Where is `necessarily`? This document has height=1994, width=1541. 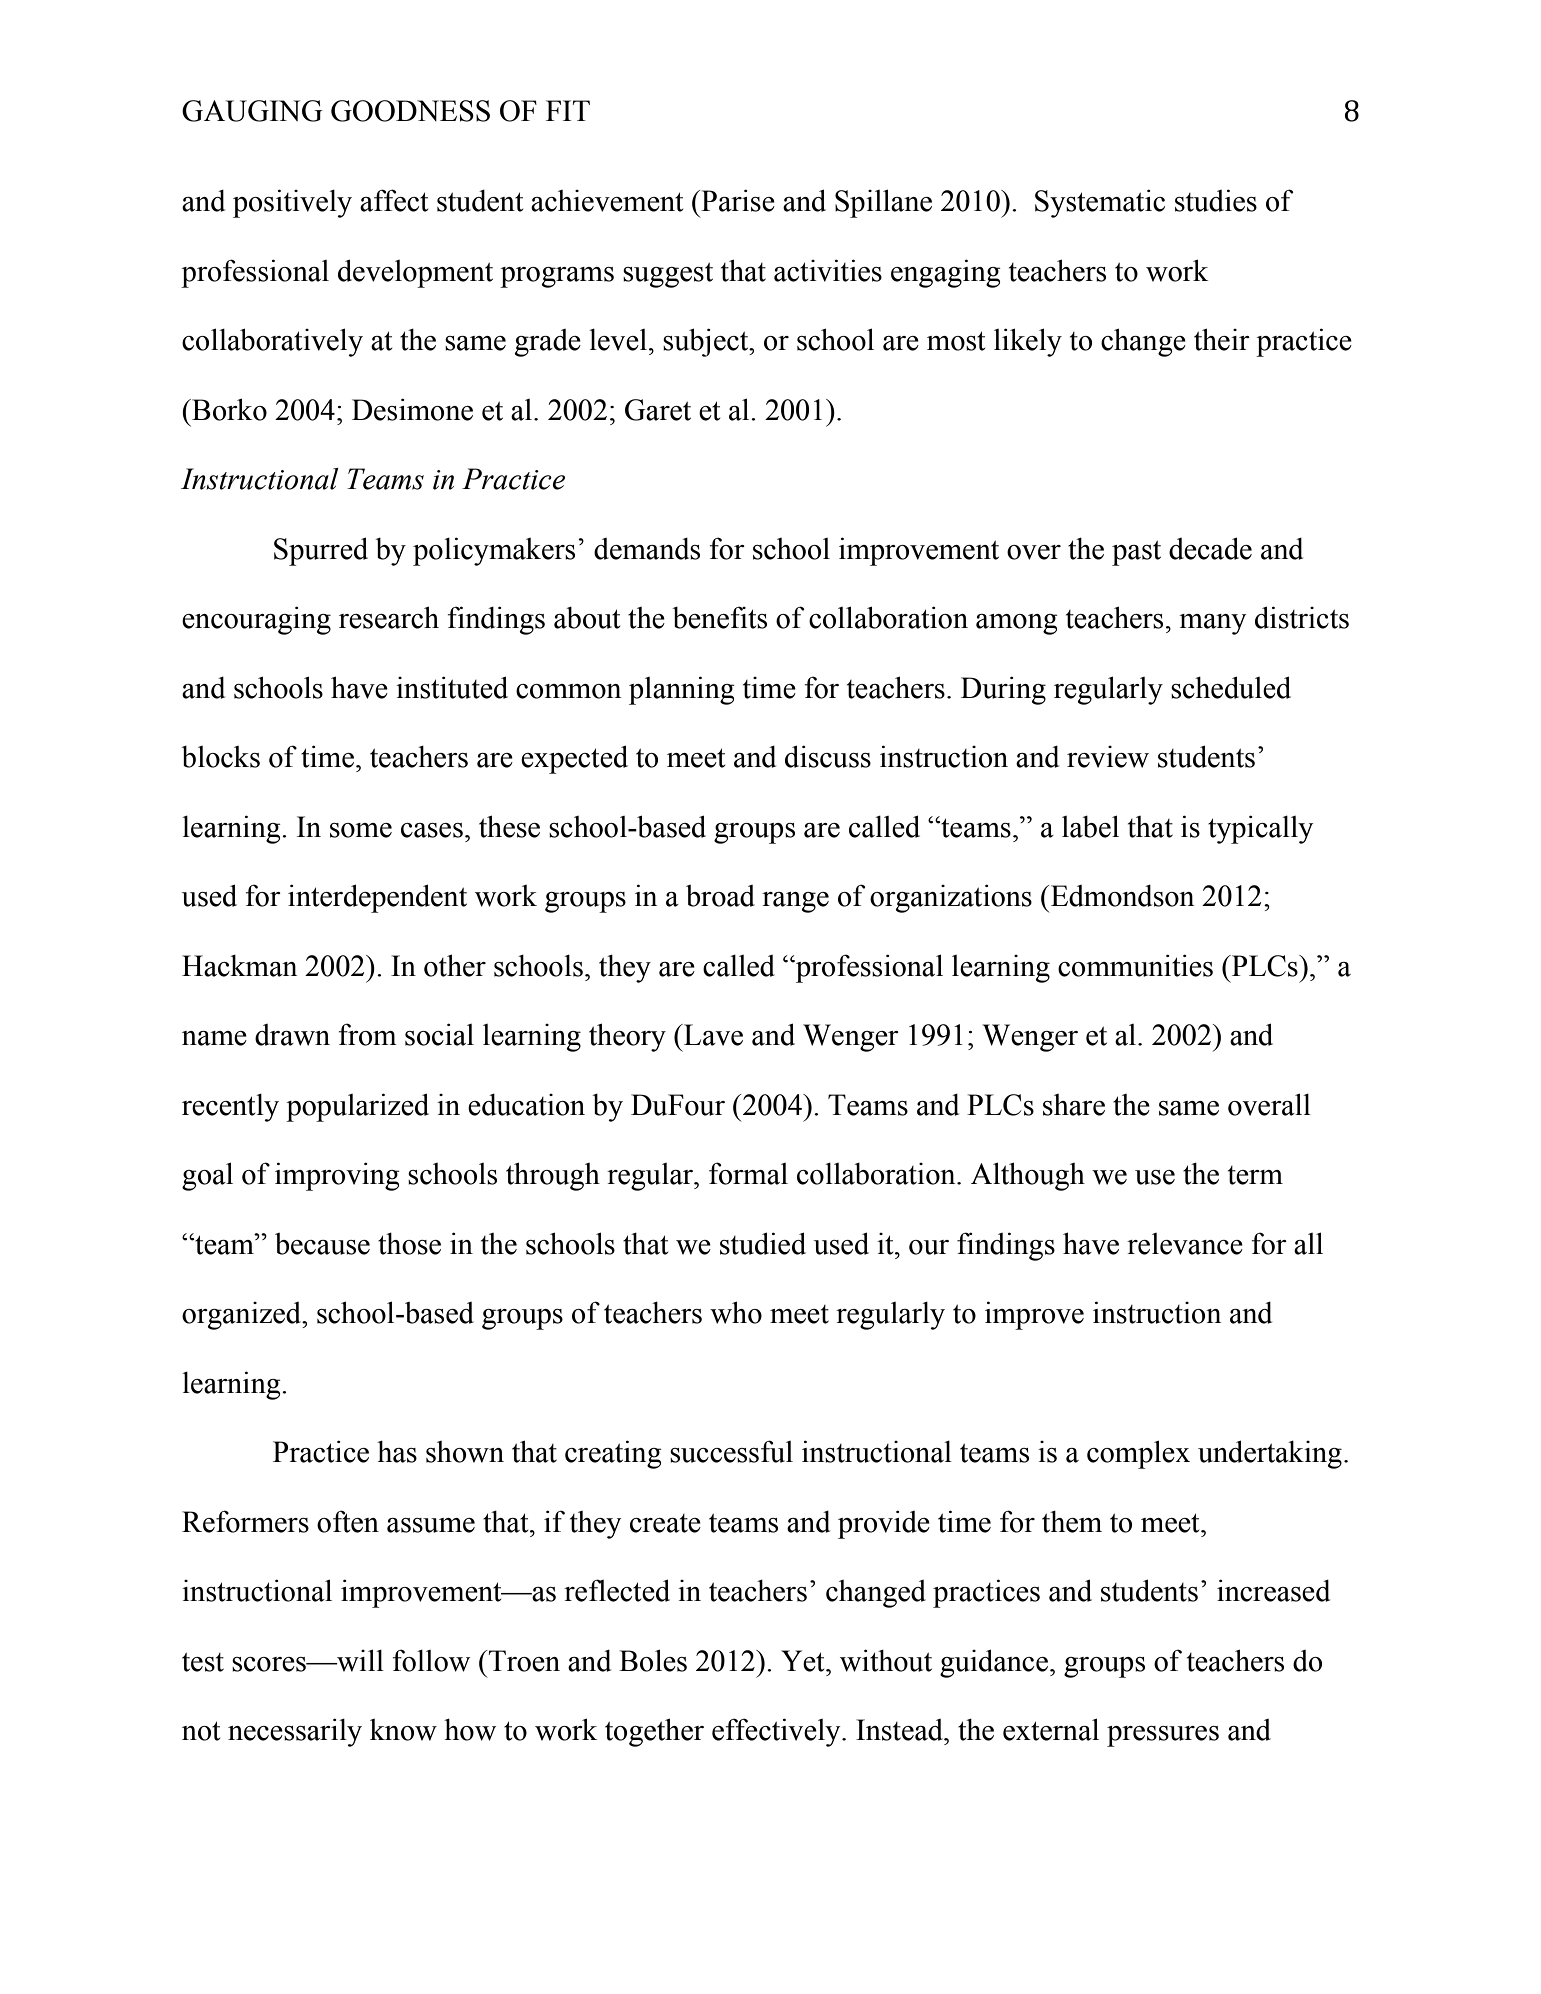
necessarily is located at coordinates (295, 1732).
